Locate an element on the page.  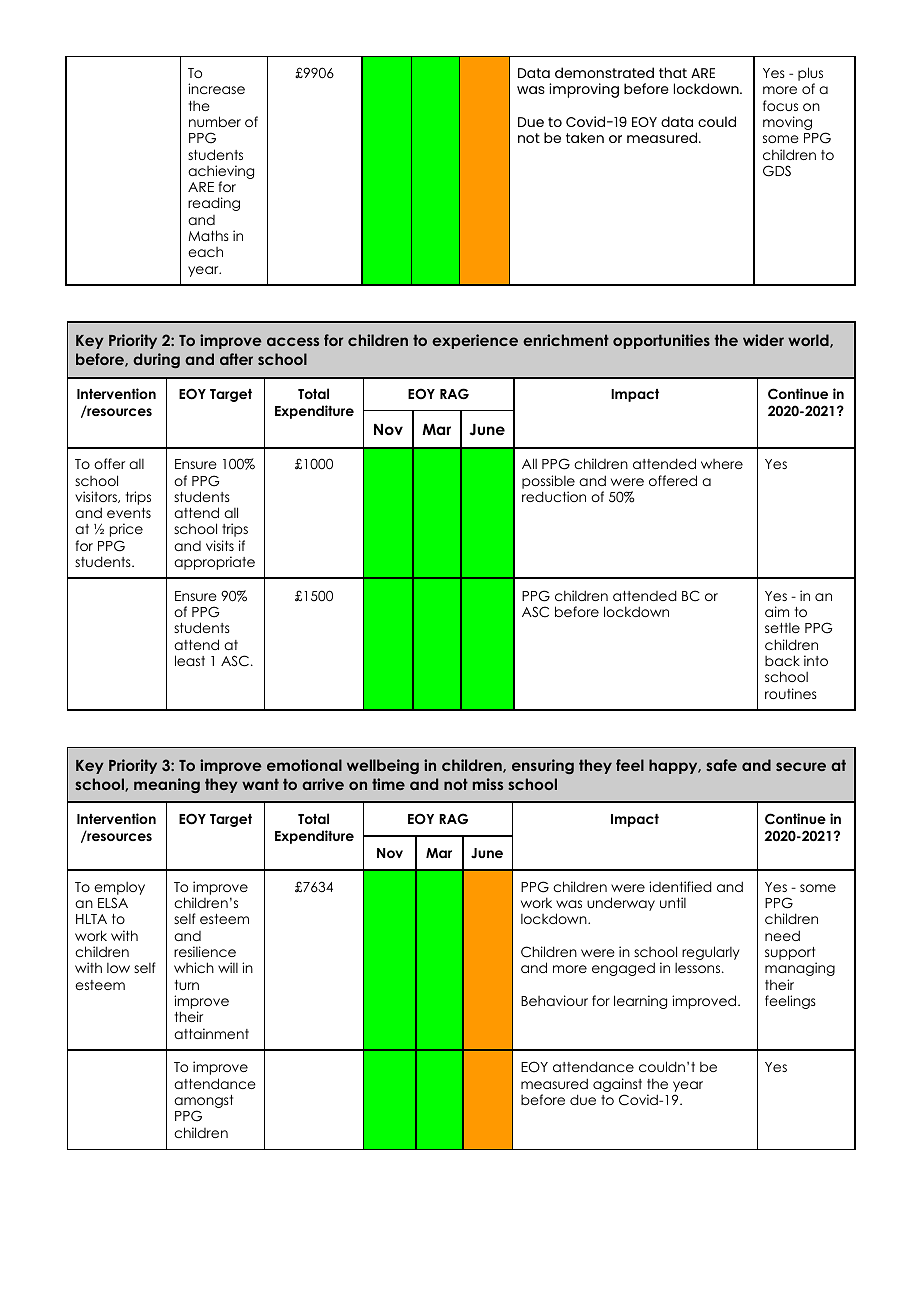
appropriate is located at coordinates (214, 563).
